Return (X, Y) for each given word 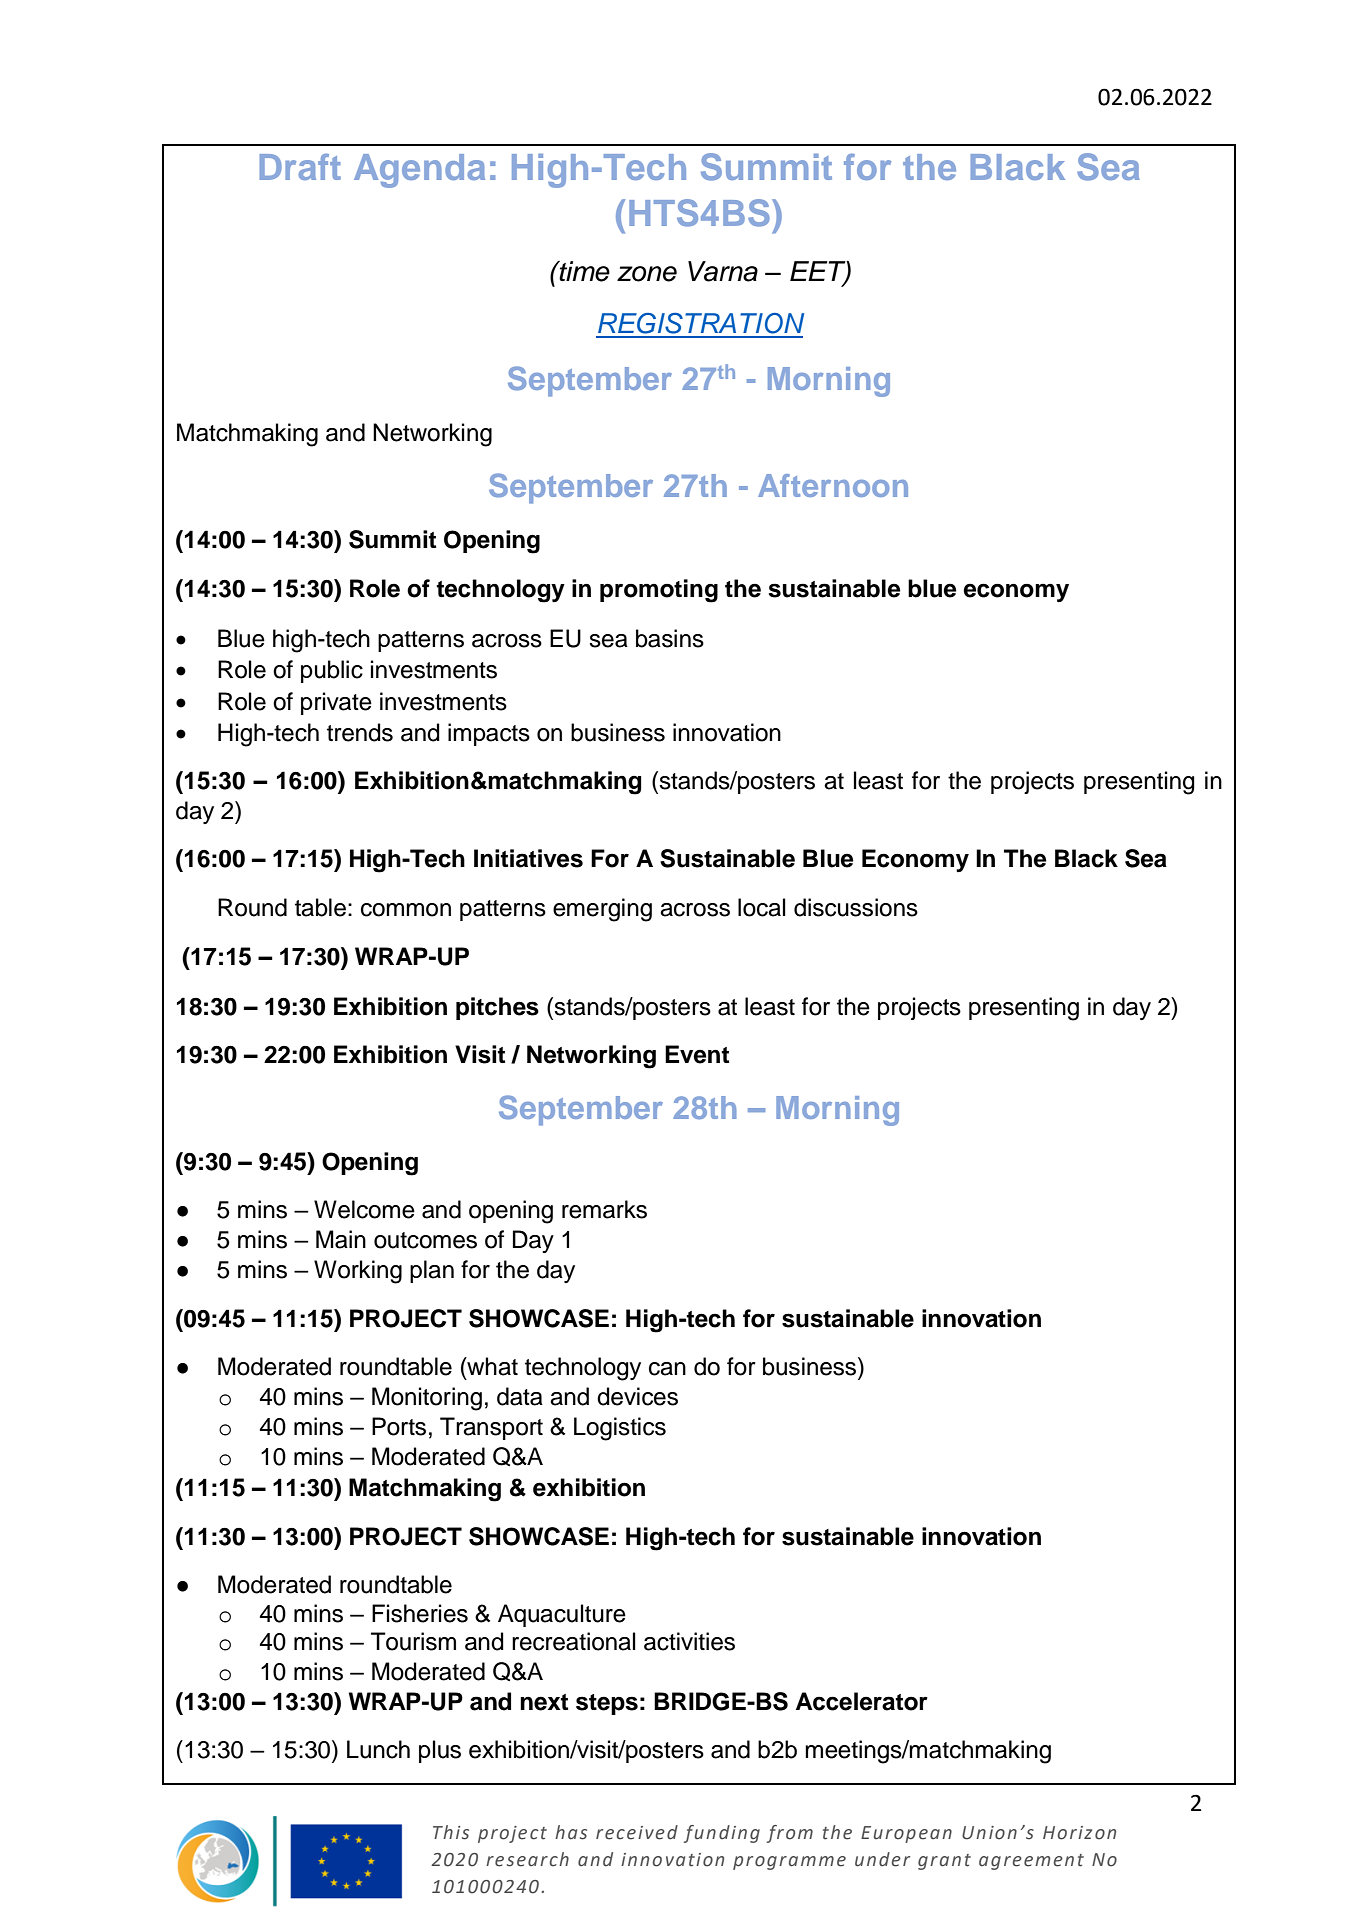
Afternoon (833, 485)
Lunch (378, 1749)
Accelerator (862, 1701)
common (406, 910)
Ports (399, 1426)
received (637, 1832)
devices (637, 1396)
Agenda (419, 171)
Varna (723, 271)
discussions (856, 907)
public (332, 671)
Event (697, 1054)
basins (670, 638)
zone (647, 274)
